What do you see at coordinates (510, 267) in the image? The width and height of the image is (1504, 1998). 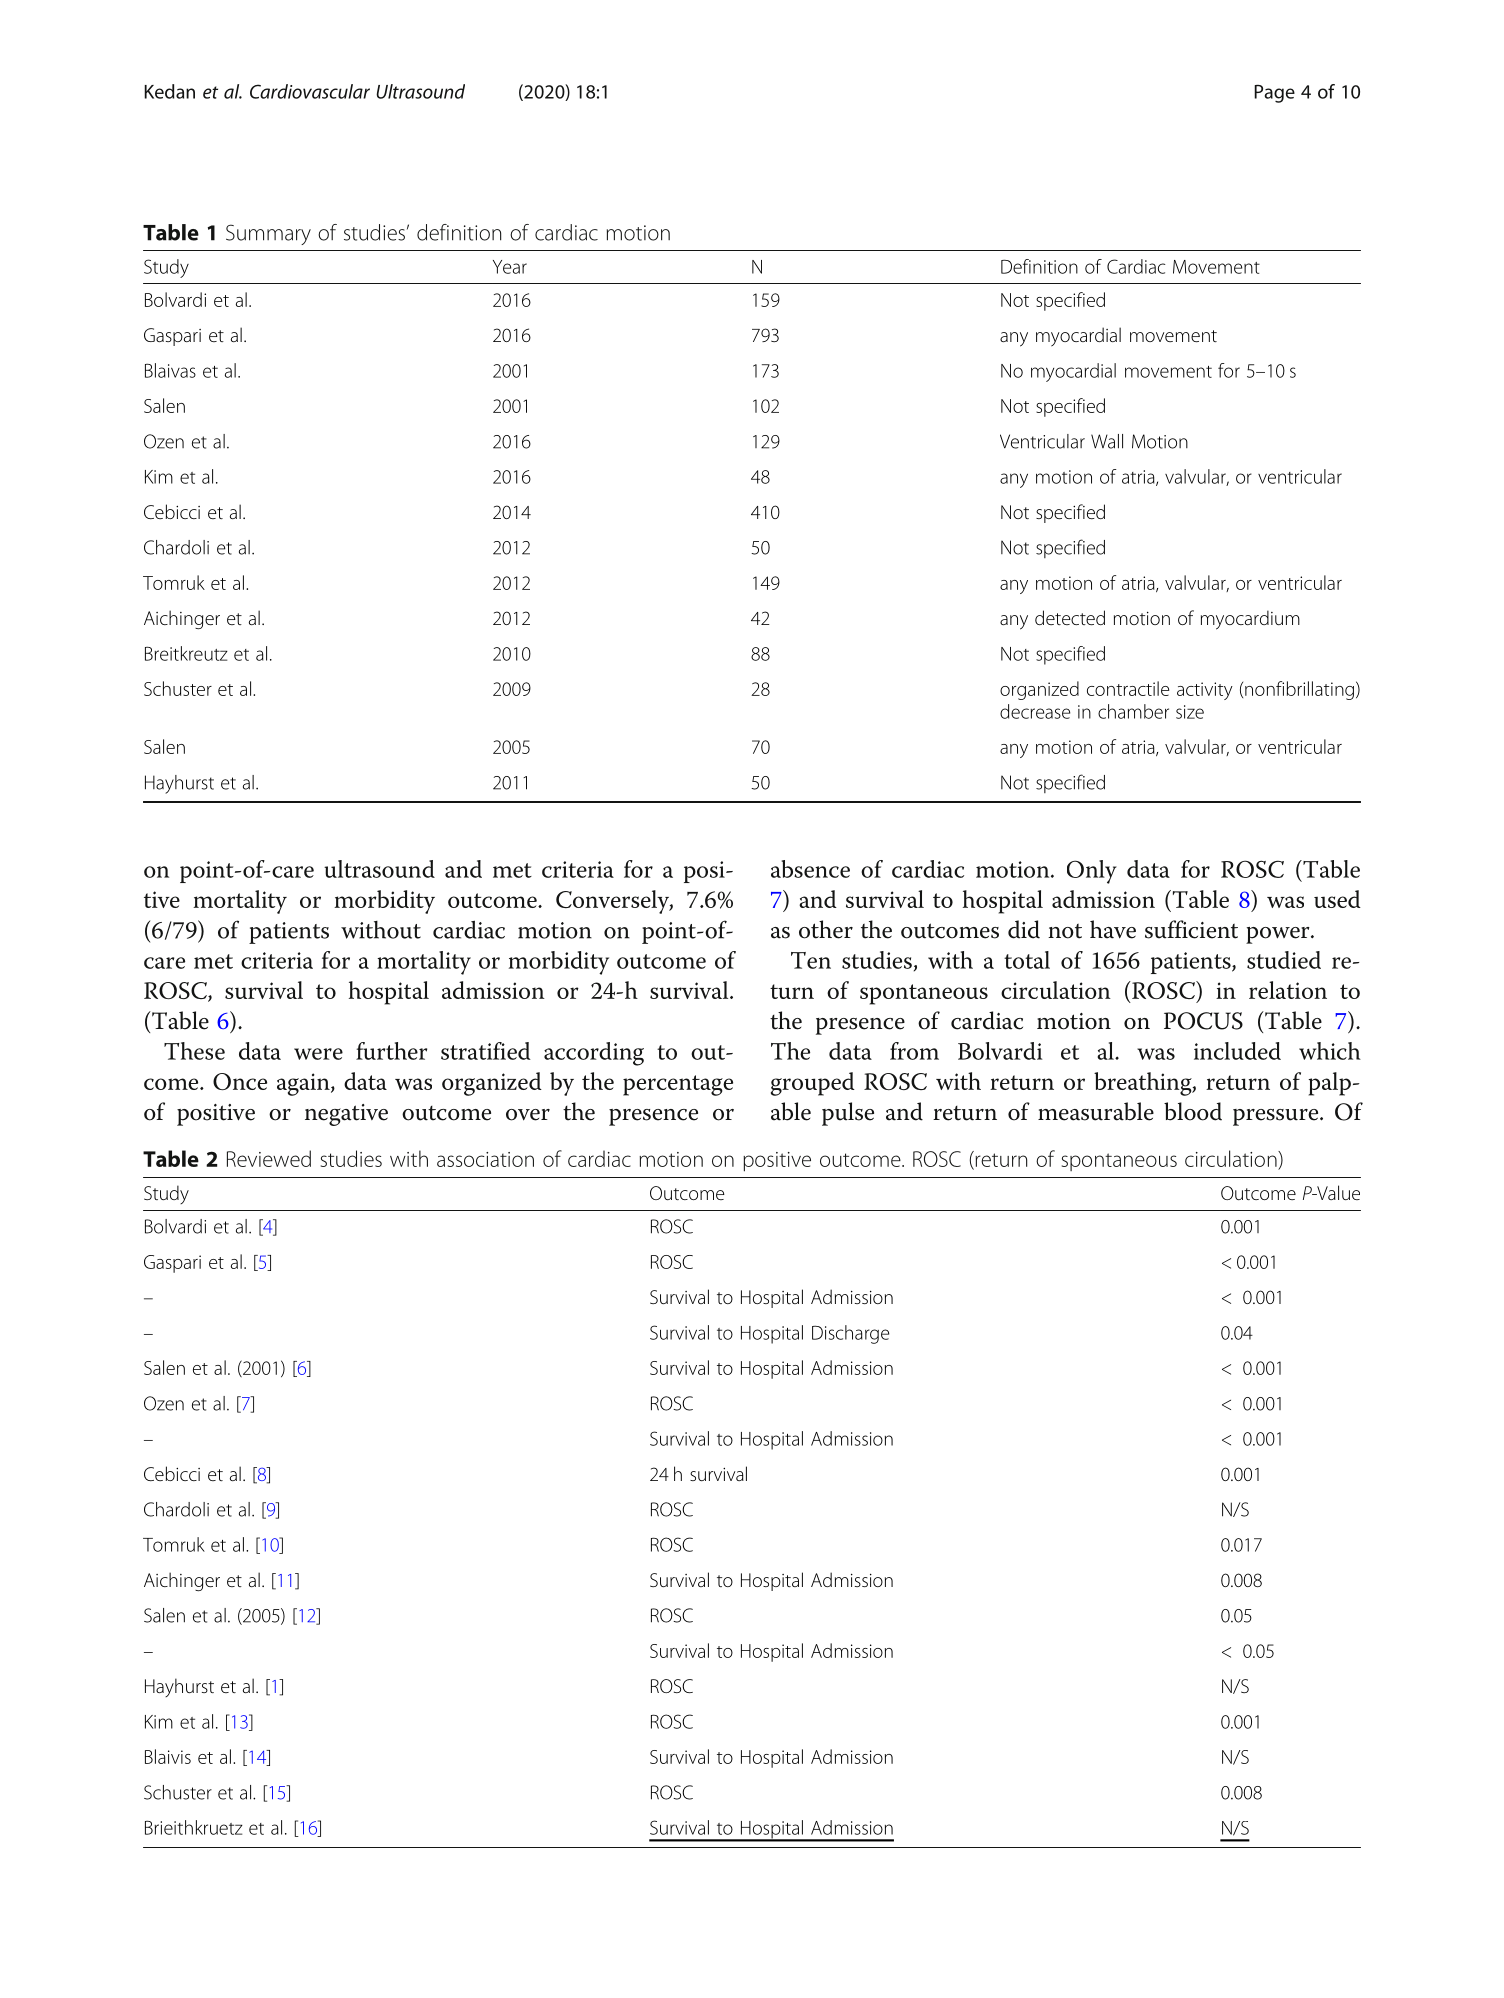 I see `Year` at bounding box center [510, 267].
